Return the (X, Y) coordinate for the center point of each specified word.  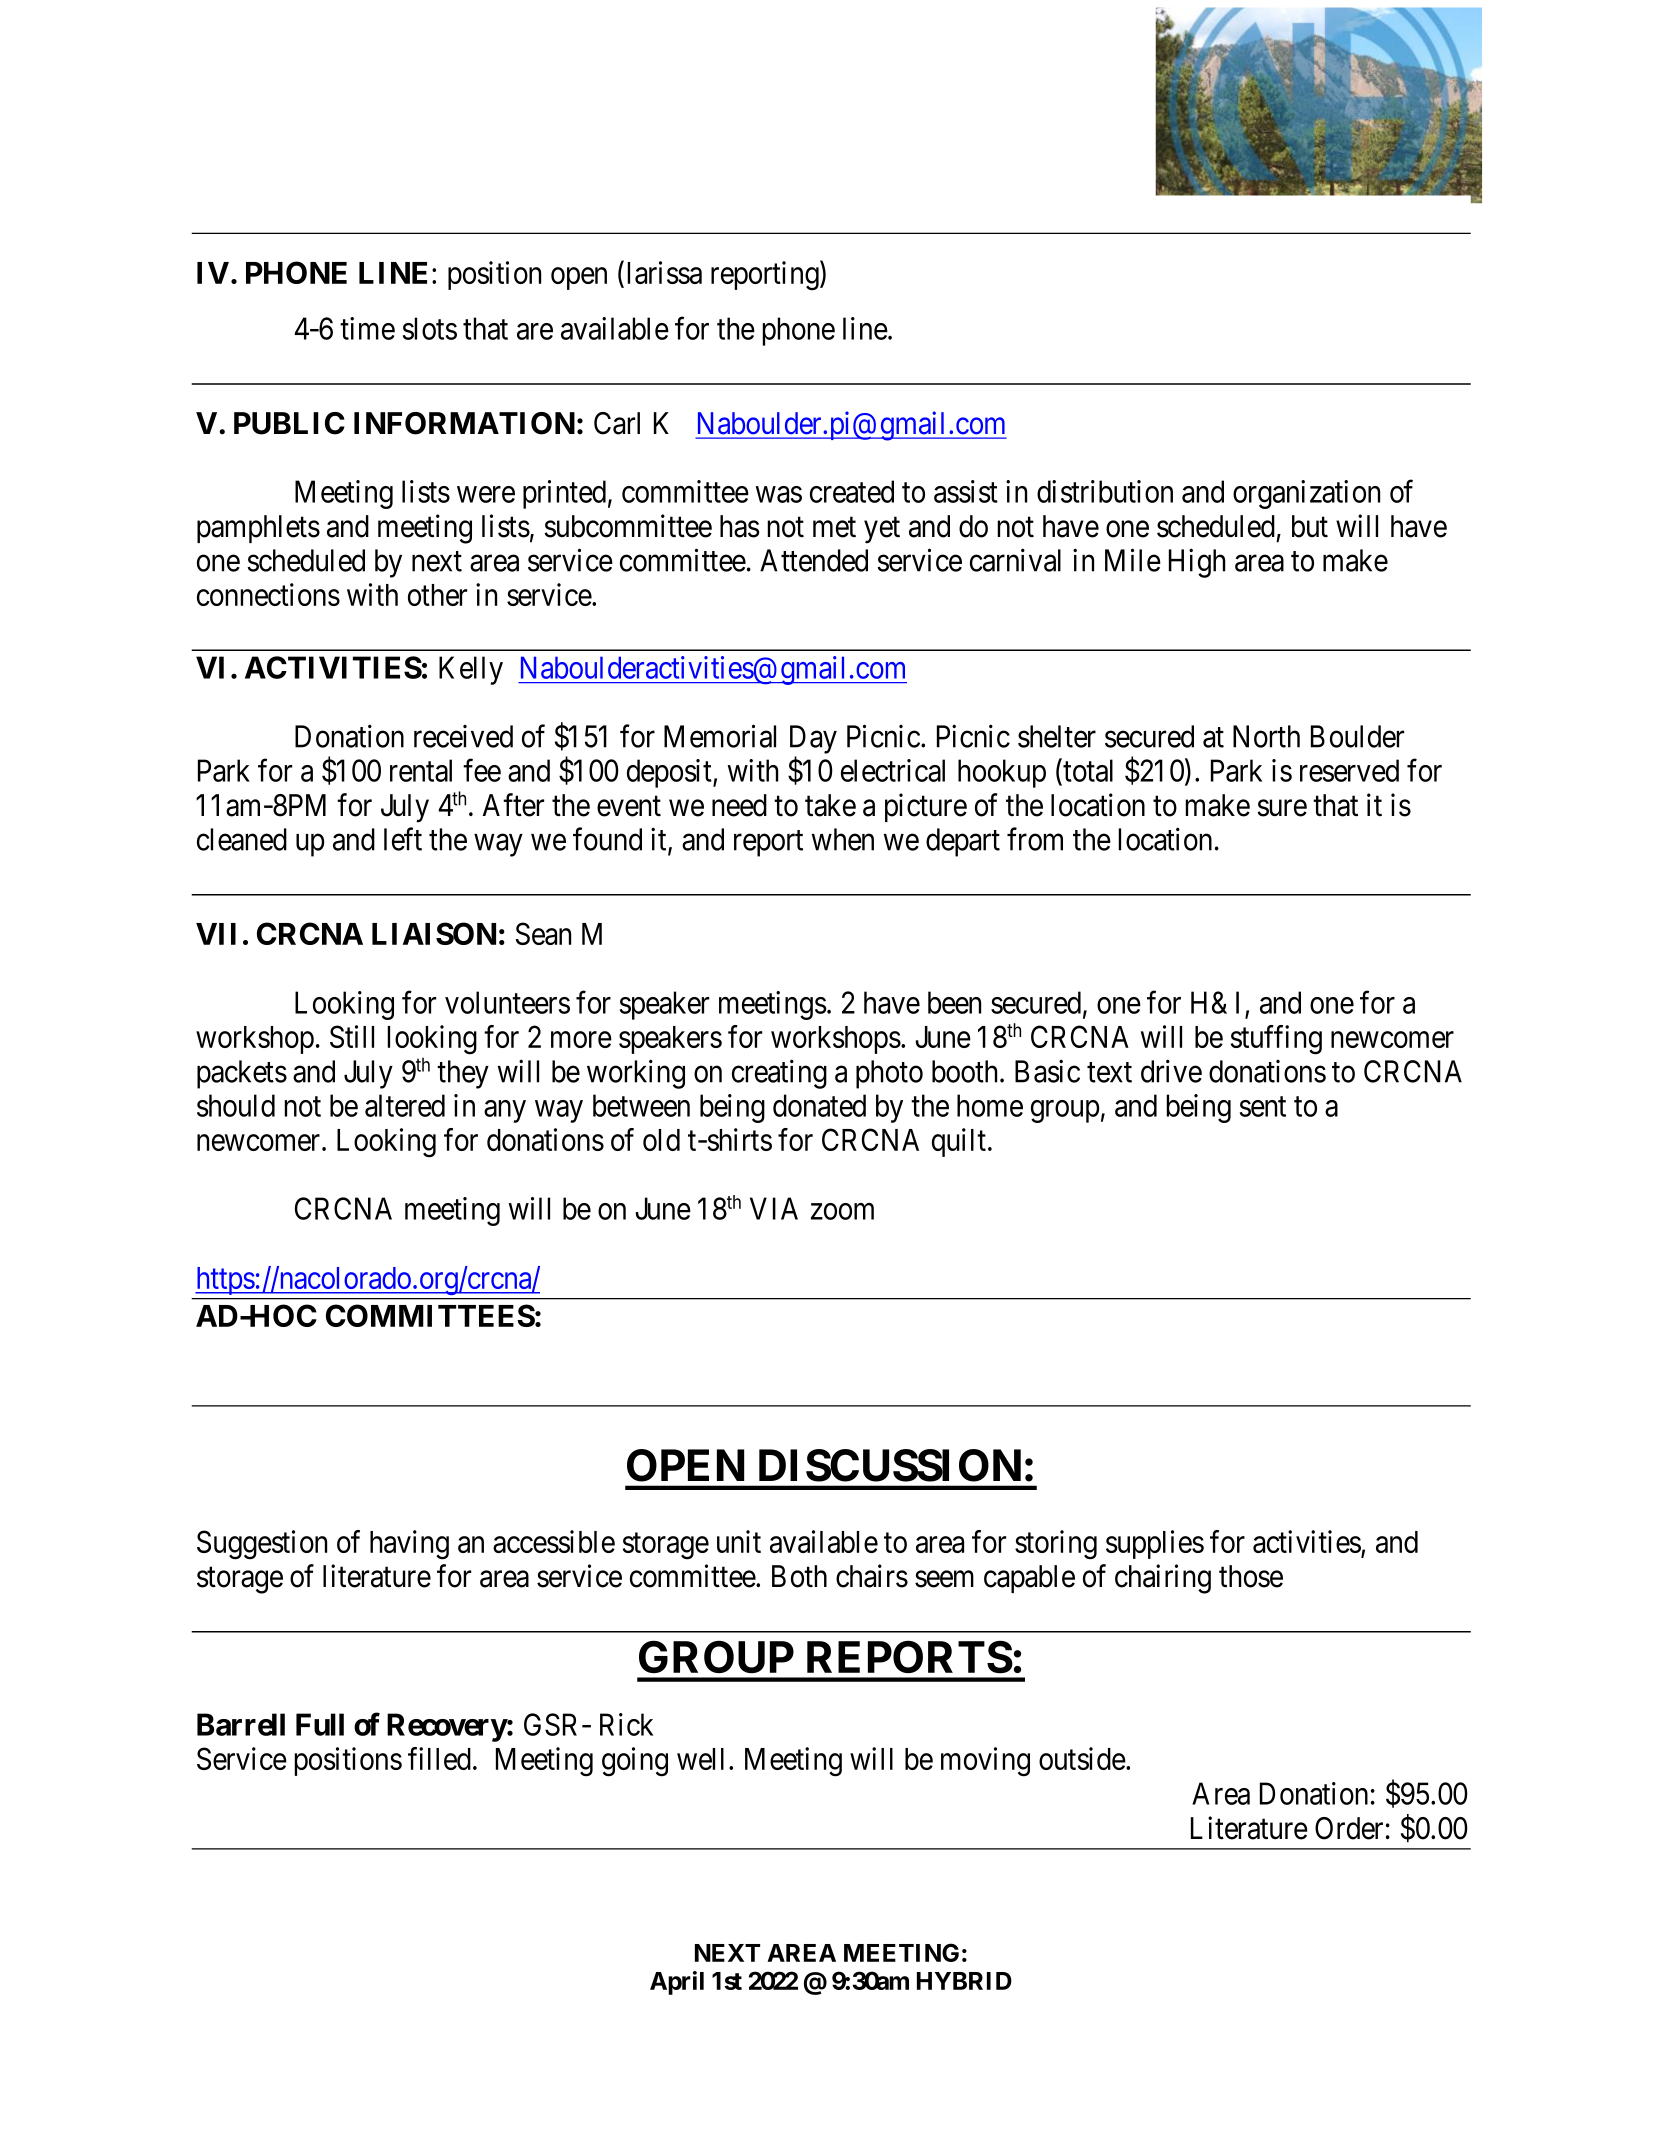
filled (439, 1758)
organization (1306, 494)
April (677, 1983)
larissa (664, 272)
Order (1349, 1828)
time (367, 328)
